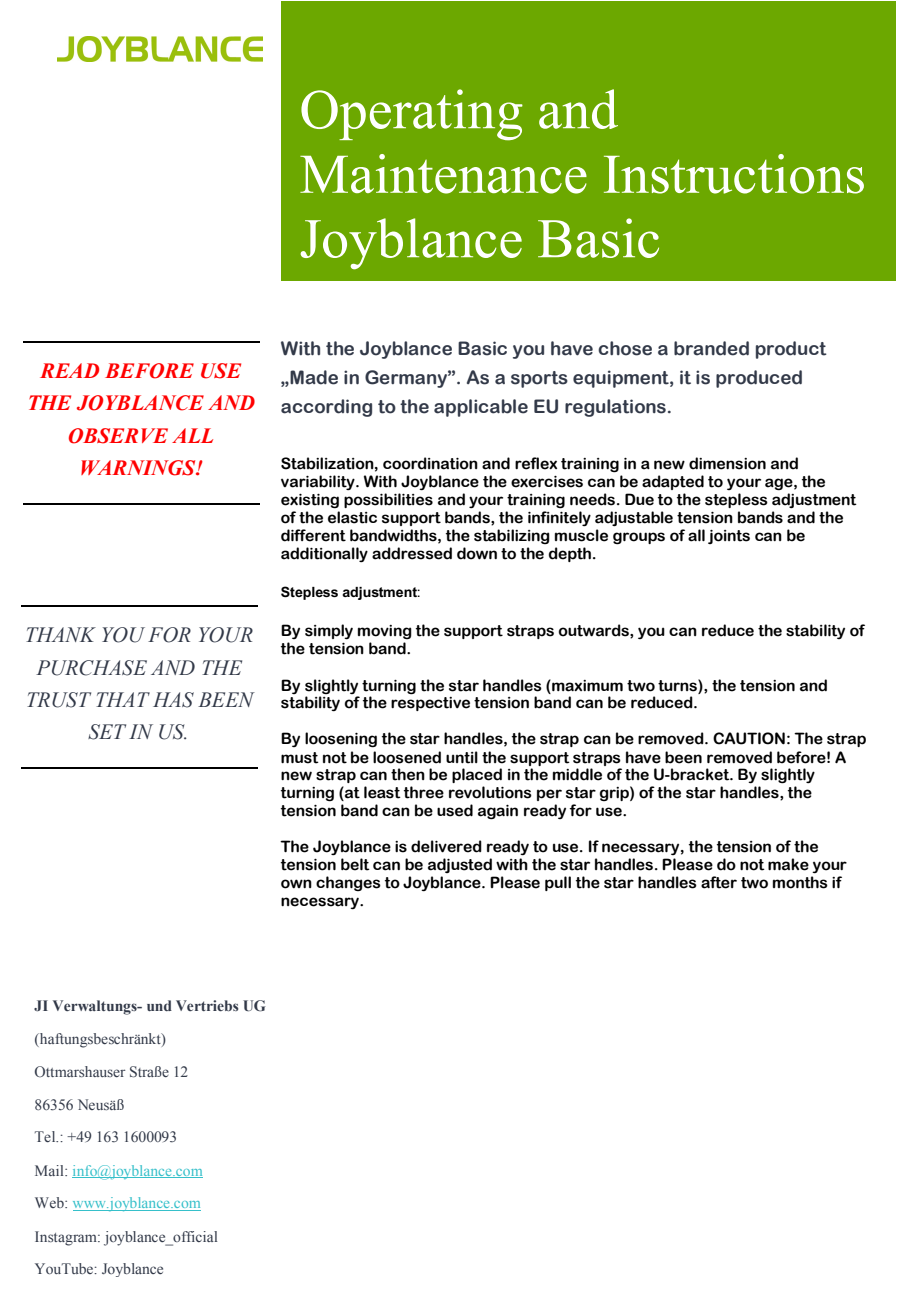  What do you see at coordinates (107, 732) in the image?
I see `SET` at bounding box center [107, 732].
